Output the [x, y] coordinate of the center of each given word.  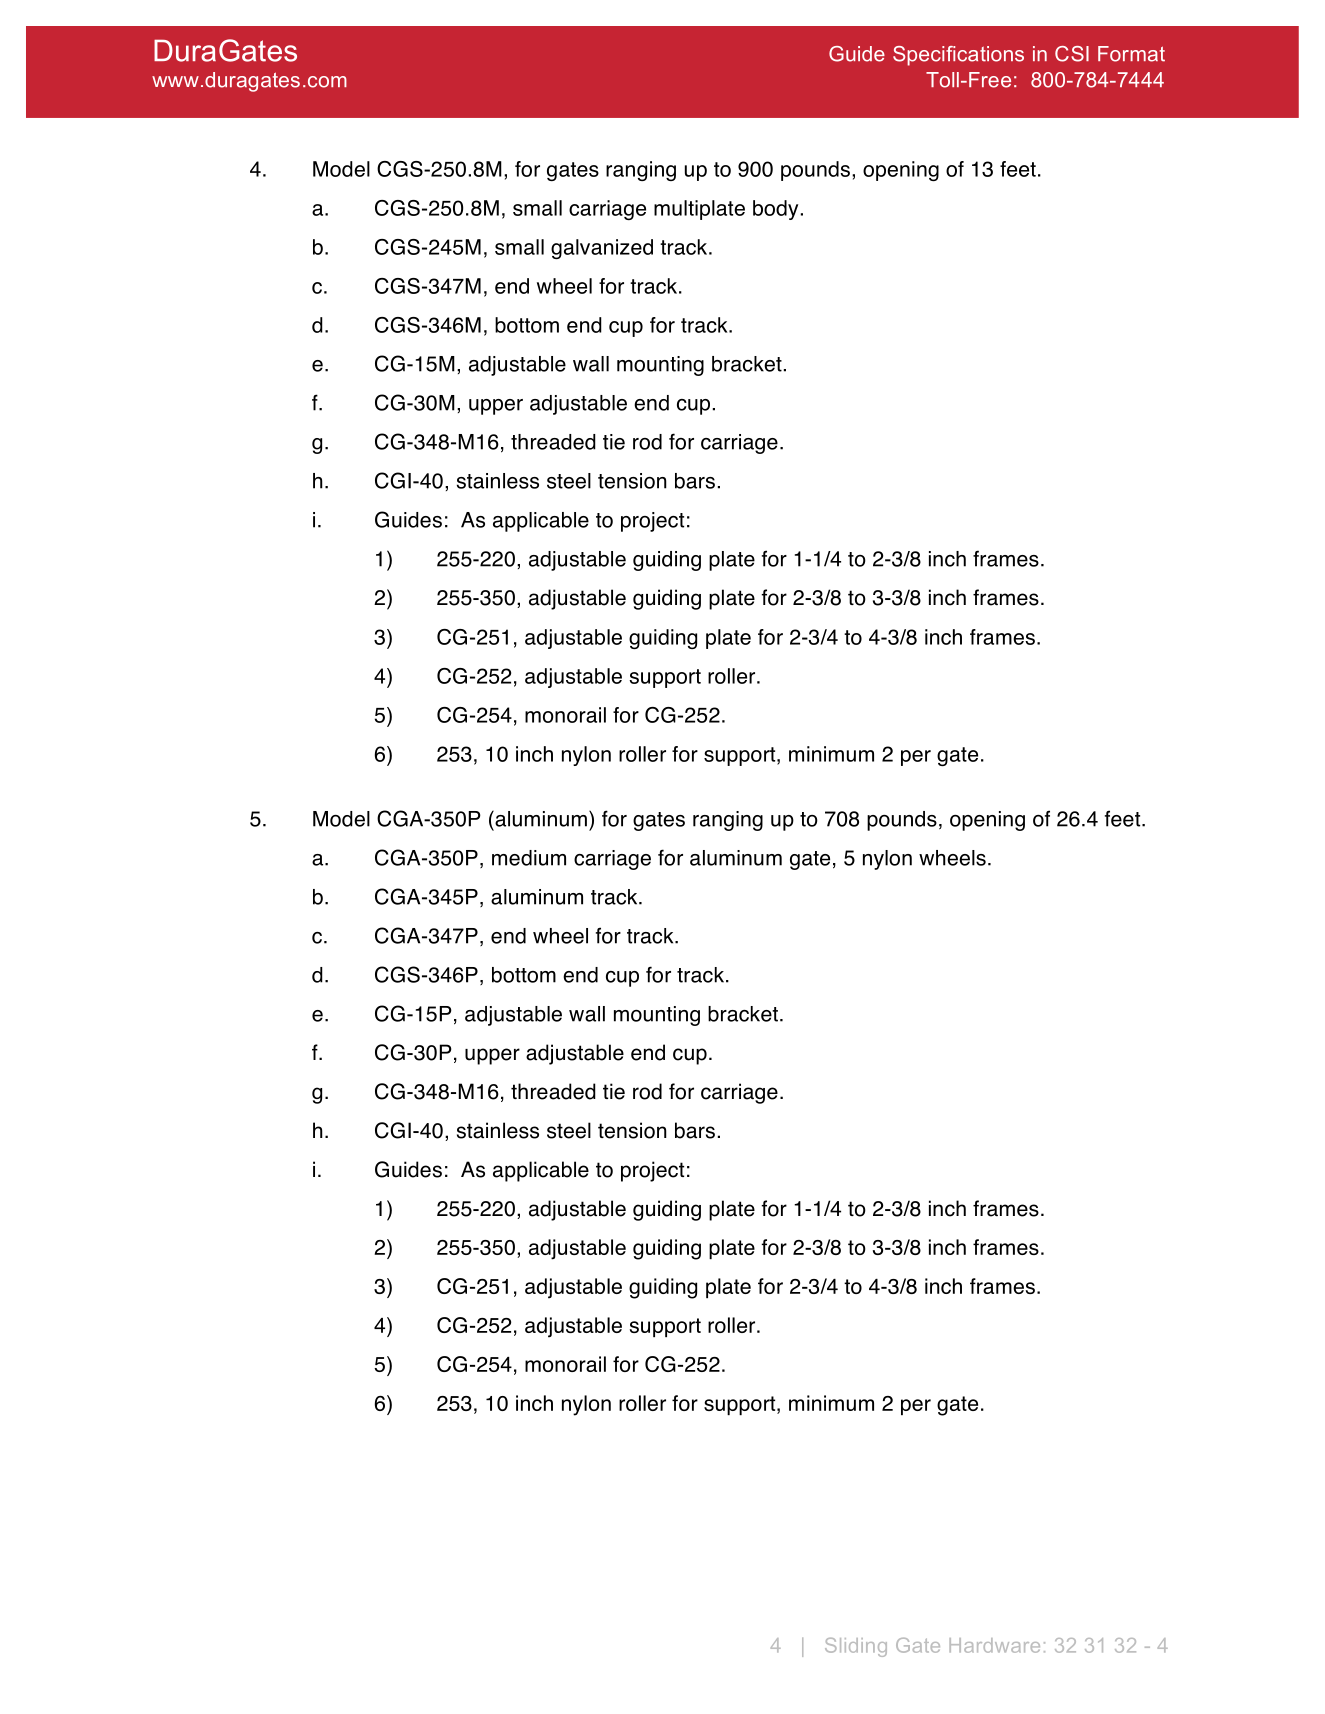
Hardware [994, 1645]
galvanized [602, 249]
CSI [1072, 54]
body [775, 210]
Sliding [856, 1647]
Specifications [958, 56]
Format [1131, 54]
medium [529, 858]
